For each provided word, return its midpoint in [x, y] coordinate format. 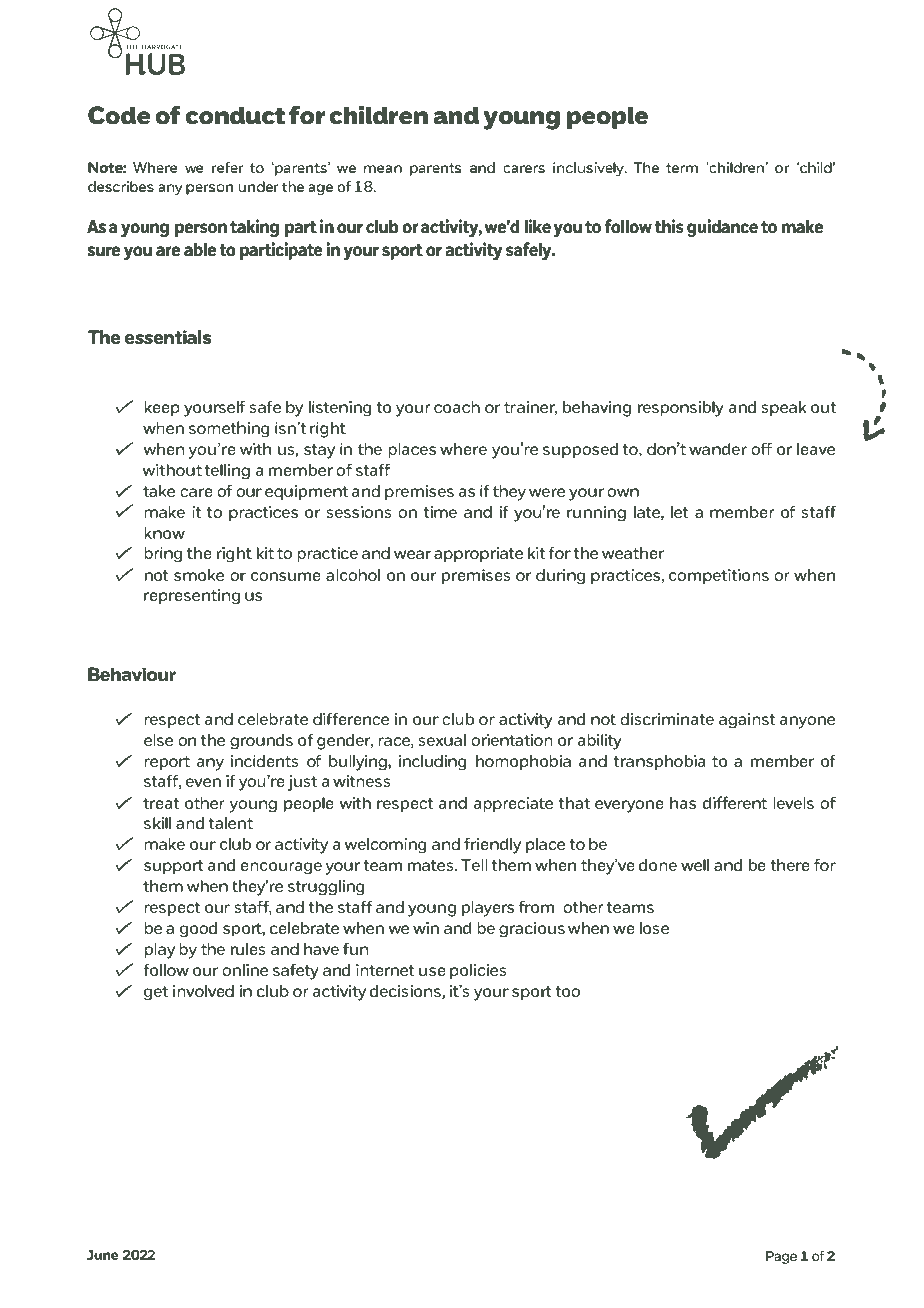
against [747, 721]
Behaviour [132, 674]
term [682, 168]
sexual [442, 740]
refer [227, 167]
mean [383, 169]
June [102, 1255]
